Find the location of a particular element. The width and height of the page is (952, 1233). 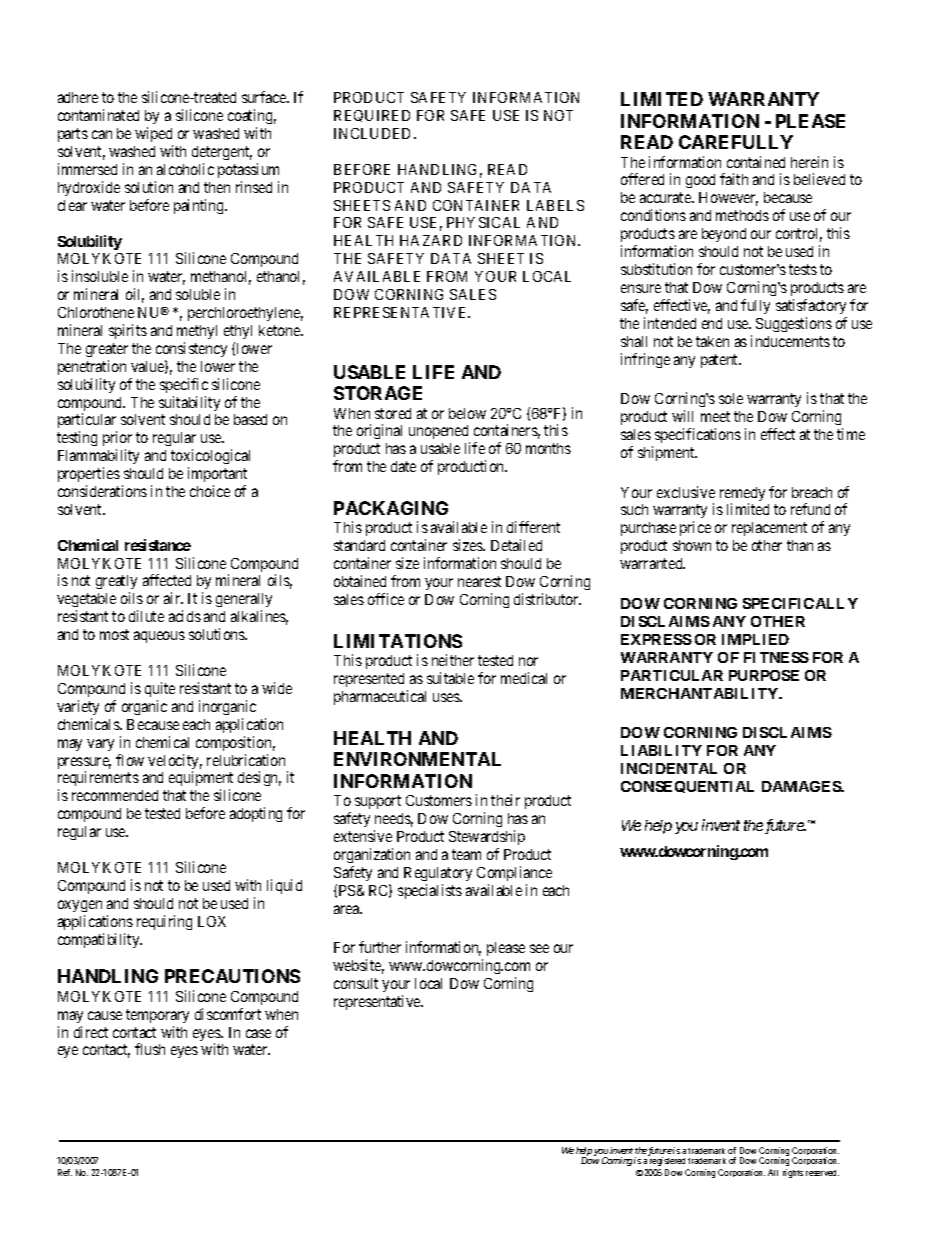

INCIDENTAL is located at coordinates (669, 768).
